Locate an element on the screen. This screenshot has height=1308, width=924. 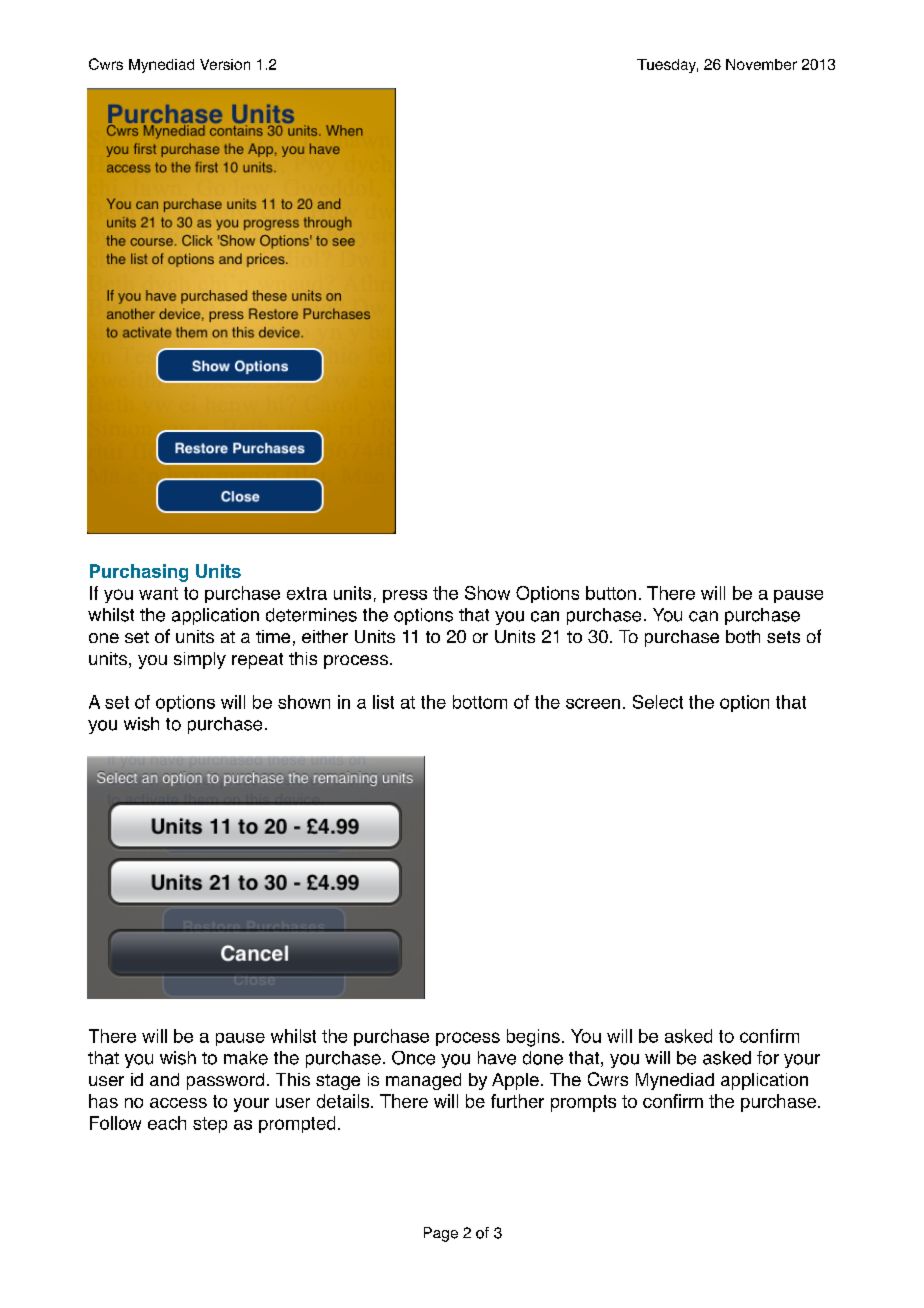
November is located at coordinates (761, 64).
